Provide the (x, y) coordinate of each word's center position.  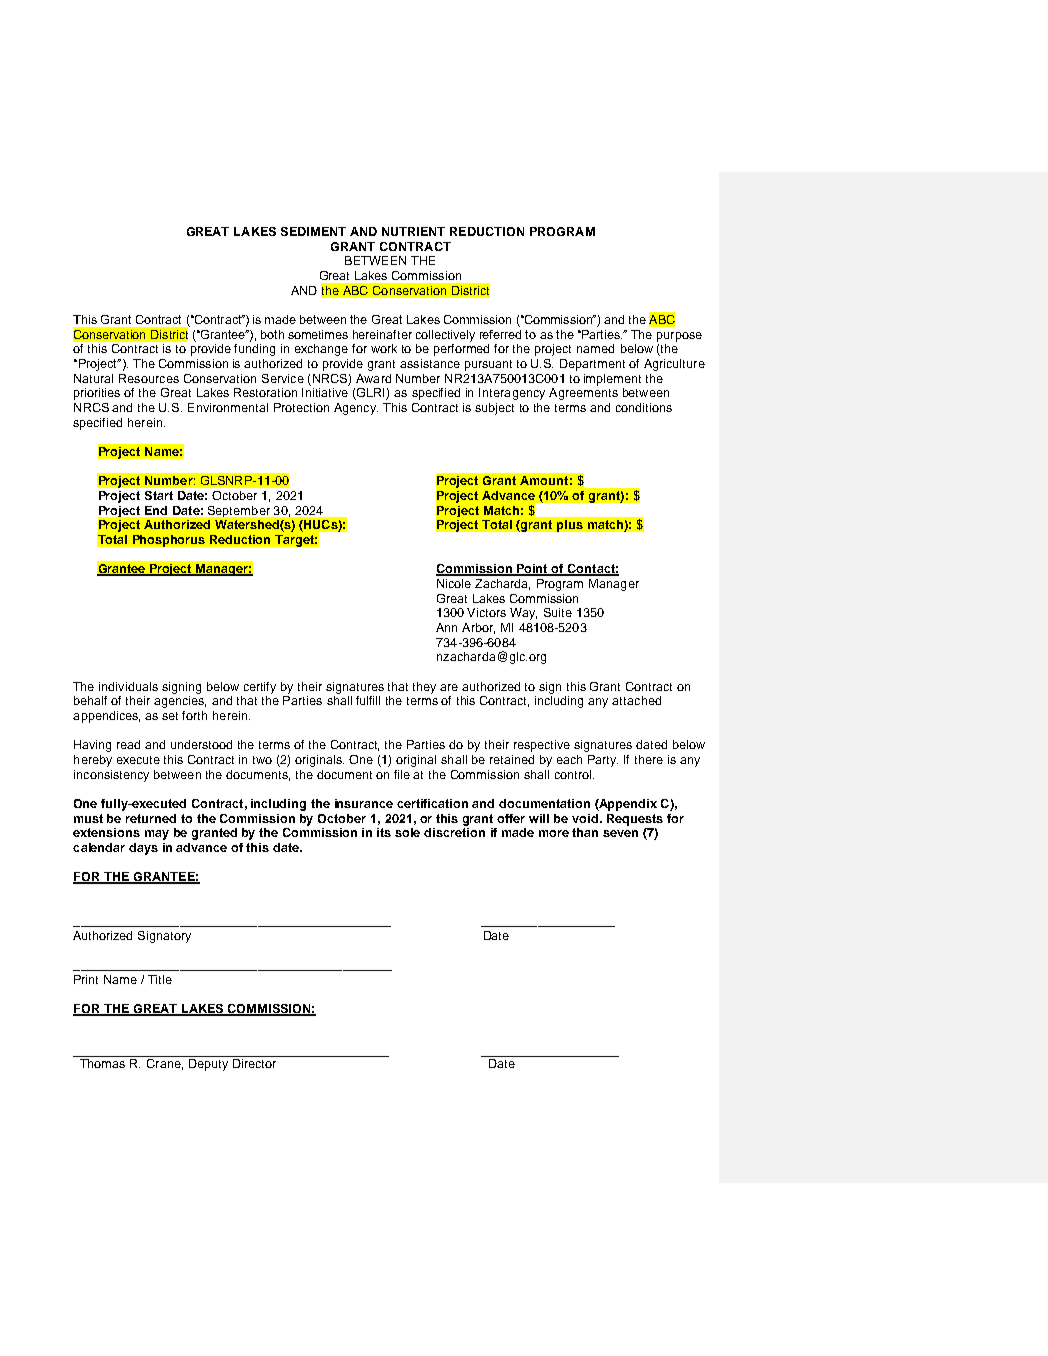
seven (620, 833)
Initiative (325, 392)
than (585, 832)
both (272, 334)
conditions (644, 407)
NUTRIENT (413, 231)
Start (159, 495)
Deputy (208, 1065)
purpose (679, 337)
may (157, 835)
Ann (446, 627)
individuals (128, 686)
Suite (558, 612)
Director (254, 1063)
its (384, 832)
